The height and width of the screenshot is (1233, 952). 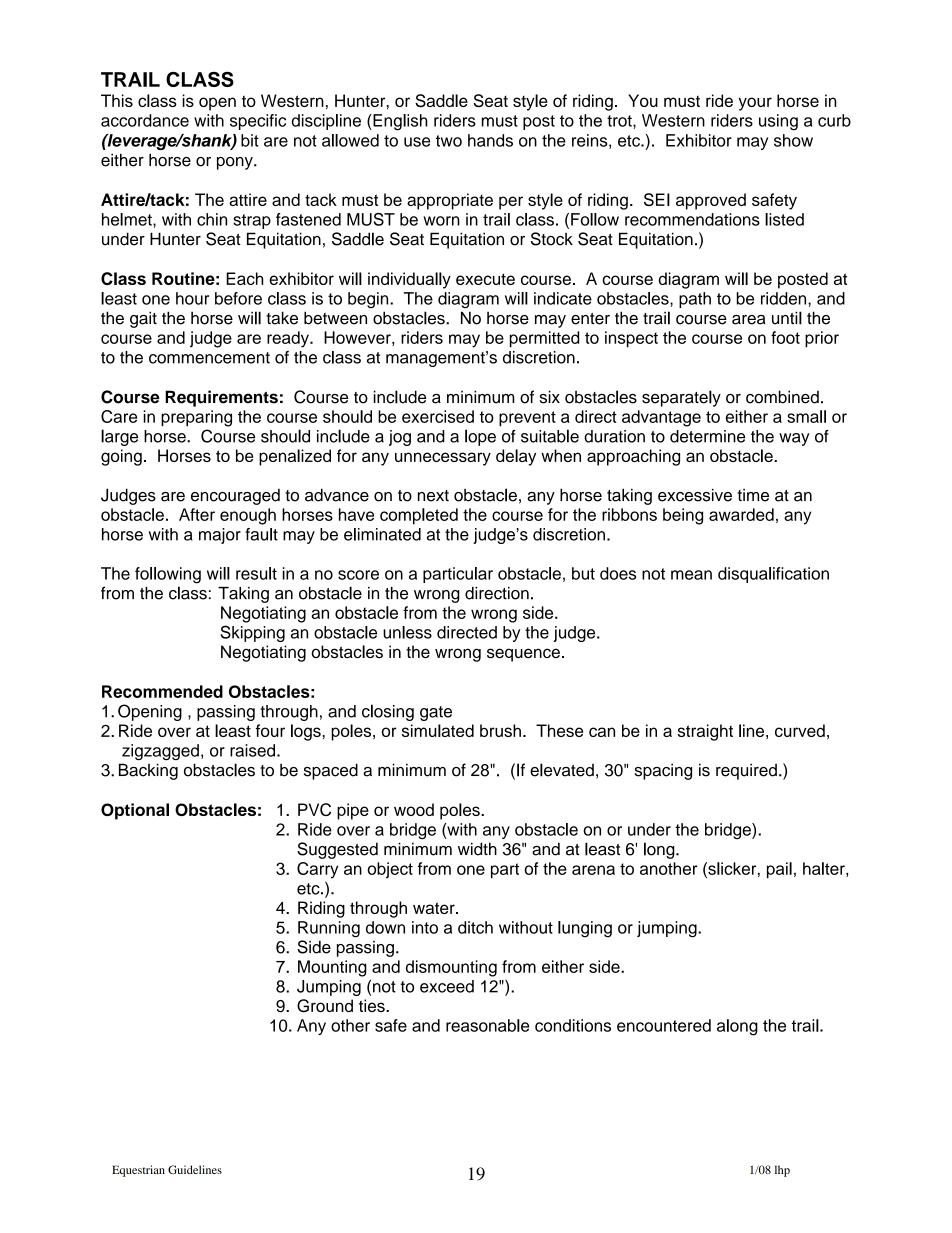 I want to click on Equestrian, so click(x=138, y=1171).
